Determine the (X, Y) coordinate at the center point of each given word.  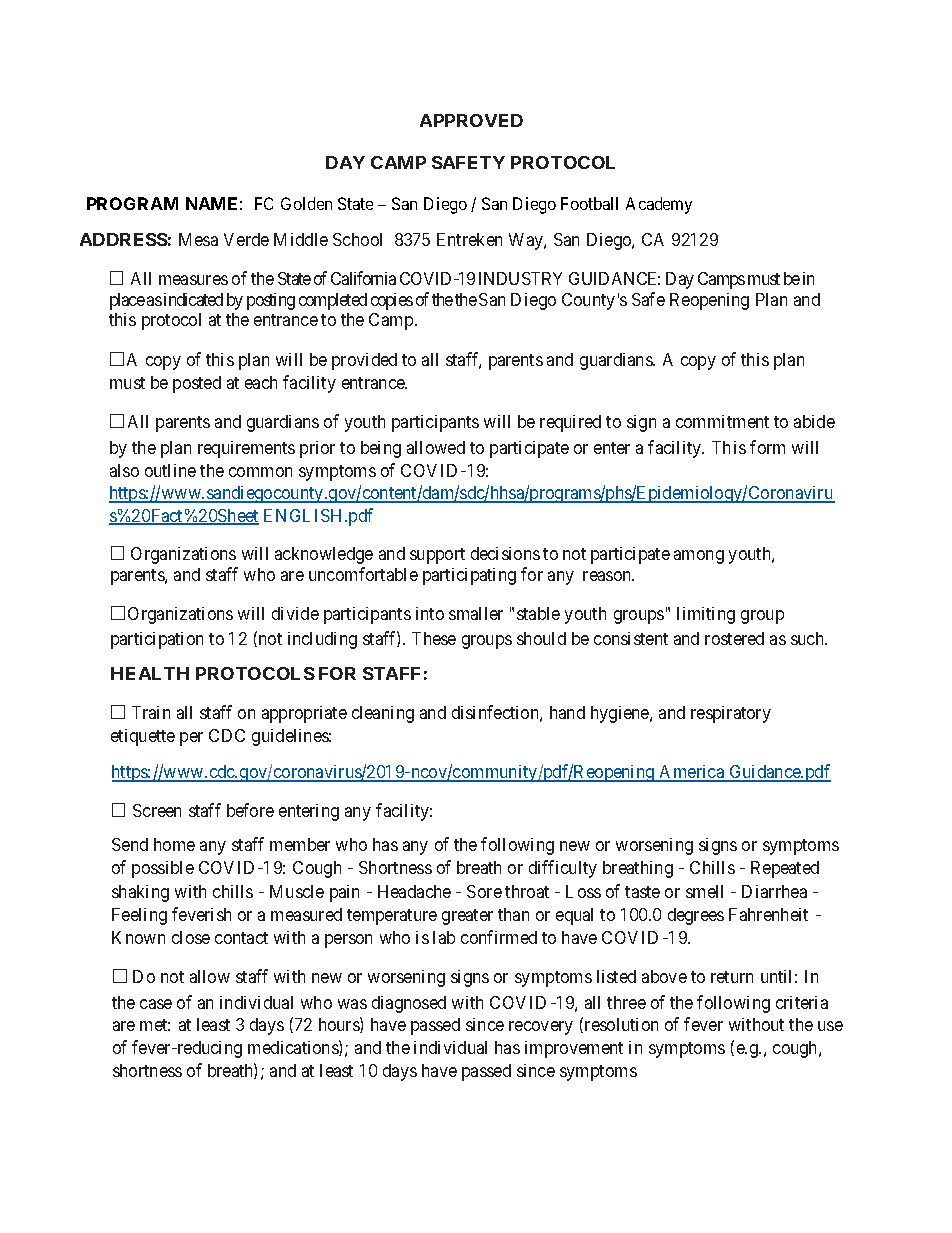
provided (364, 361)
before (250, 810)
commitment (722, 421)
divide (295, 613)
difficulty (563, 869)
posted (197, 384)
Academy (659, 205)
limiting (706, 615)
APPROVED (471, 120)
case (156, 1004)
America (692, 773)
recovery (541, 1028)
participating (469, 576)
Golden (306, 203)
